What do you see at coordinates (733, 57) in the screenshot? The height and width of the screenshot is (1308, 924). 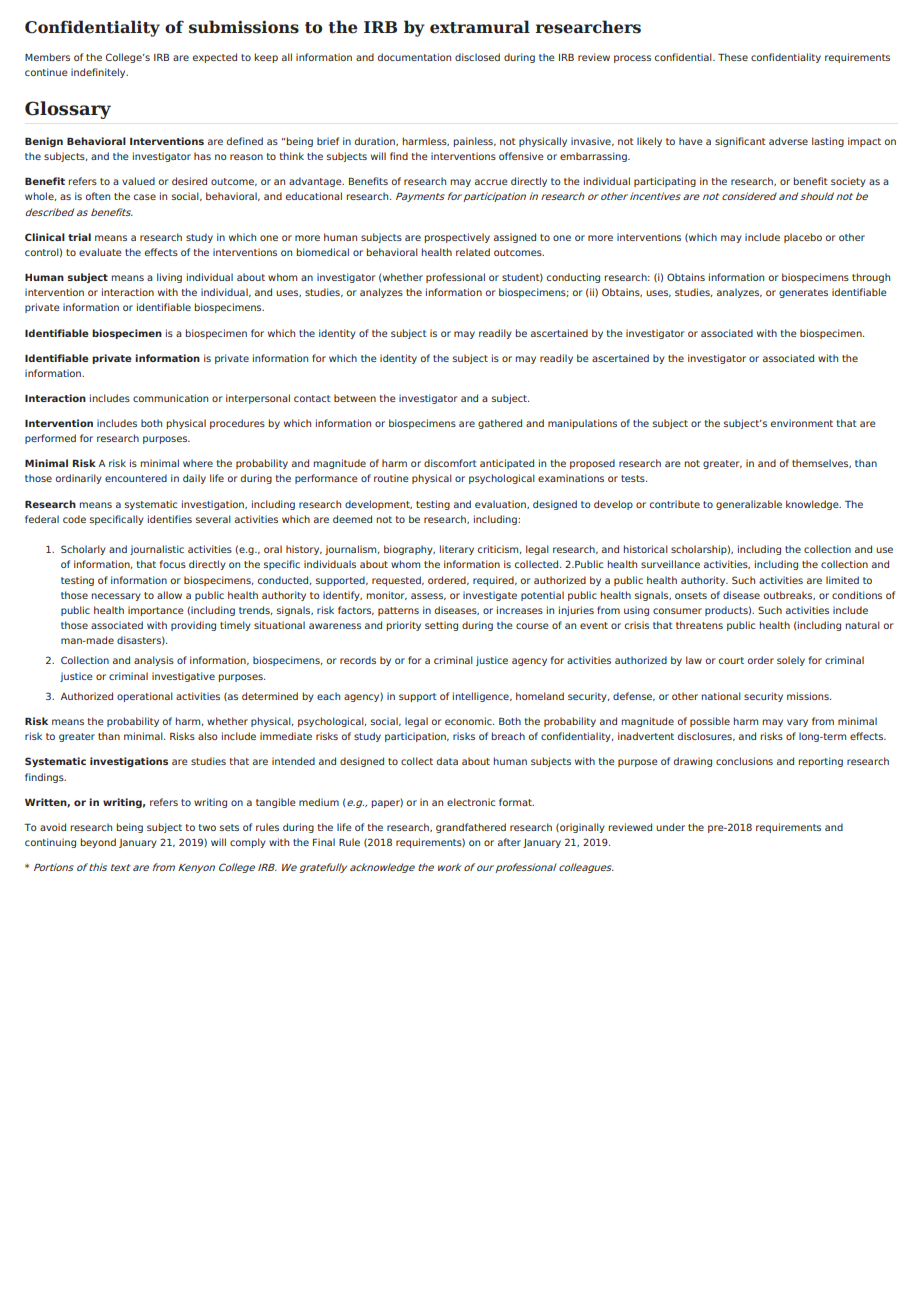 I see `These` at bounding box center [733, 57].
